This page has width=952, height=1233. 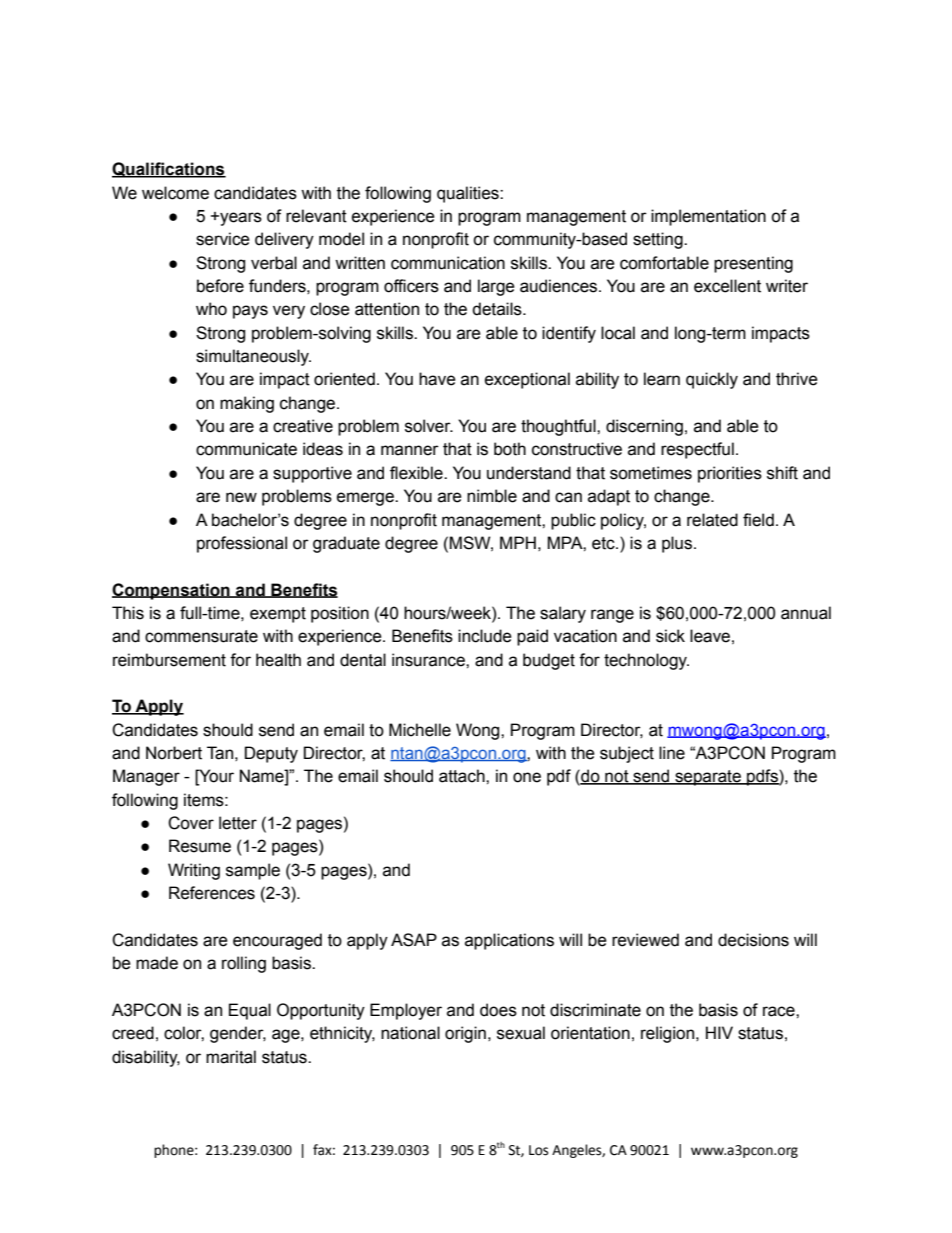 I want to click on gender, so click(x=238, y=1034).
